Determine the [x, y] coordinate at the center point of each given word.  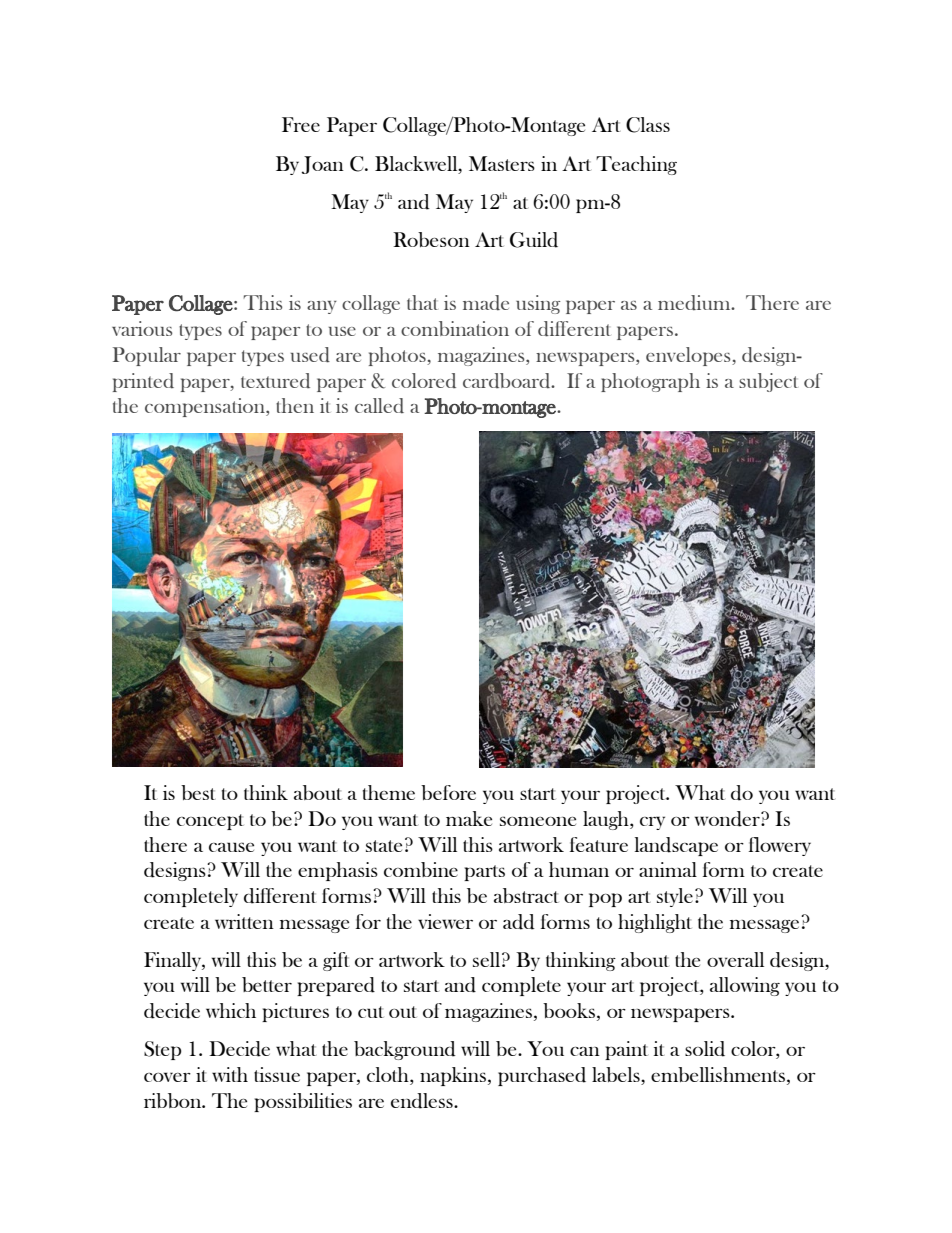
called [379, 406]
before [448, 792]
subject [768, 382]
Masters [502, 163]
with [230, 1074]
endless [423, 1101]
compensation [206, 407]
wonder [728, 819]
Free [301, 124]
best [198, 792]
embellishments [718, 1074]
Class [648, 125]
